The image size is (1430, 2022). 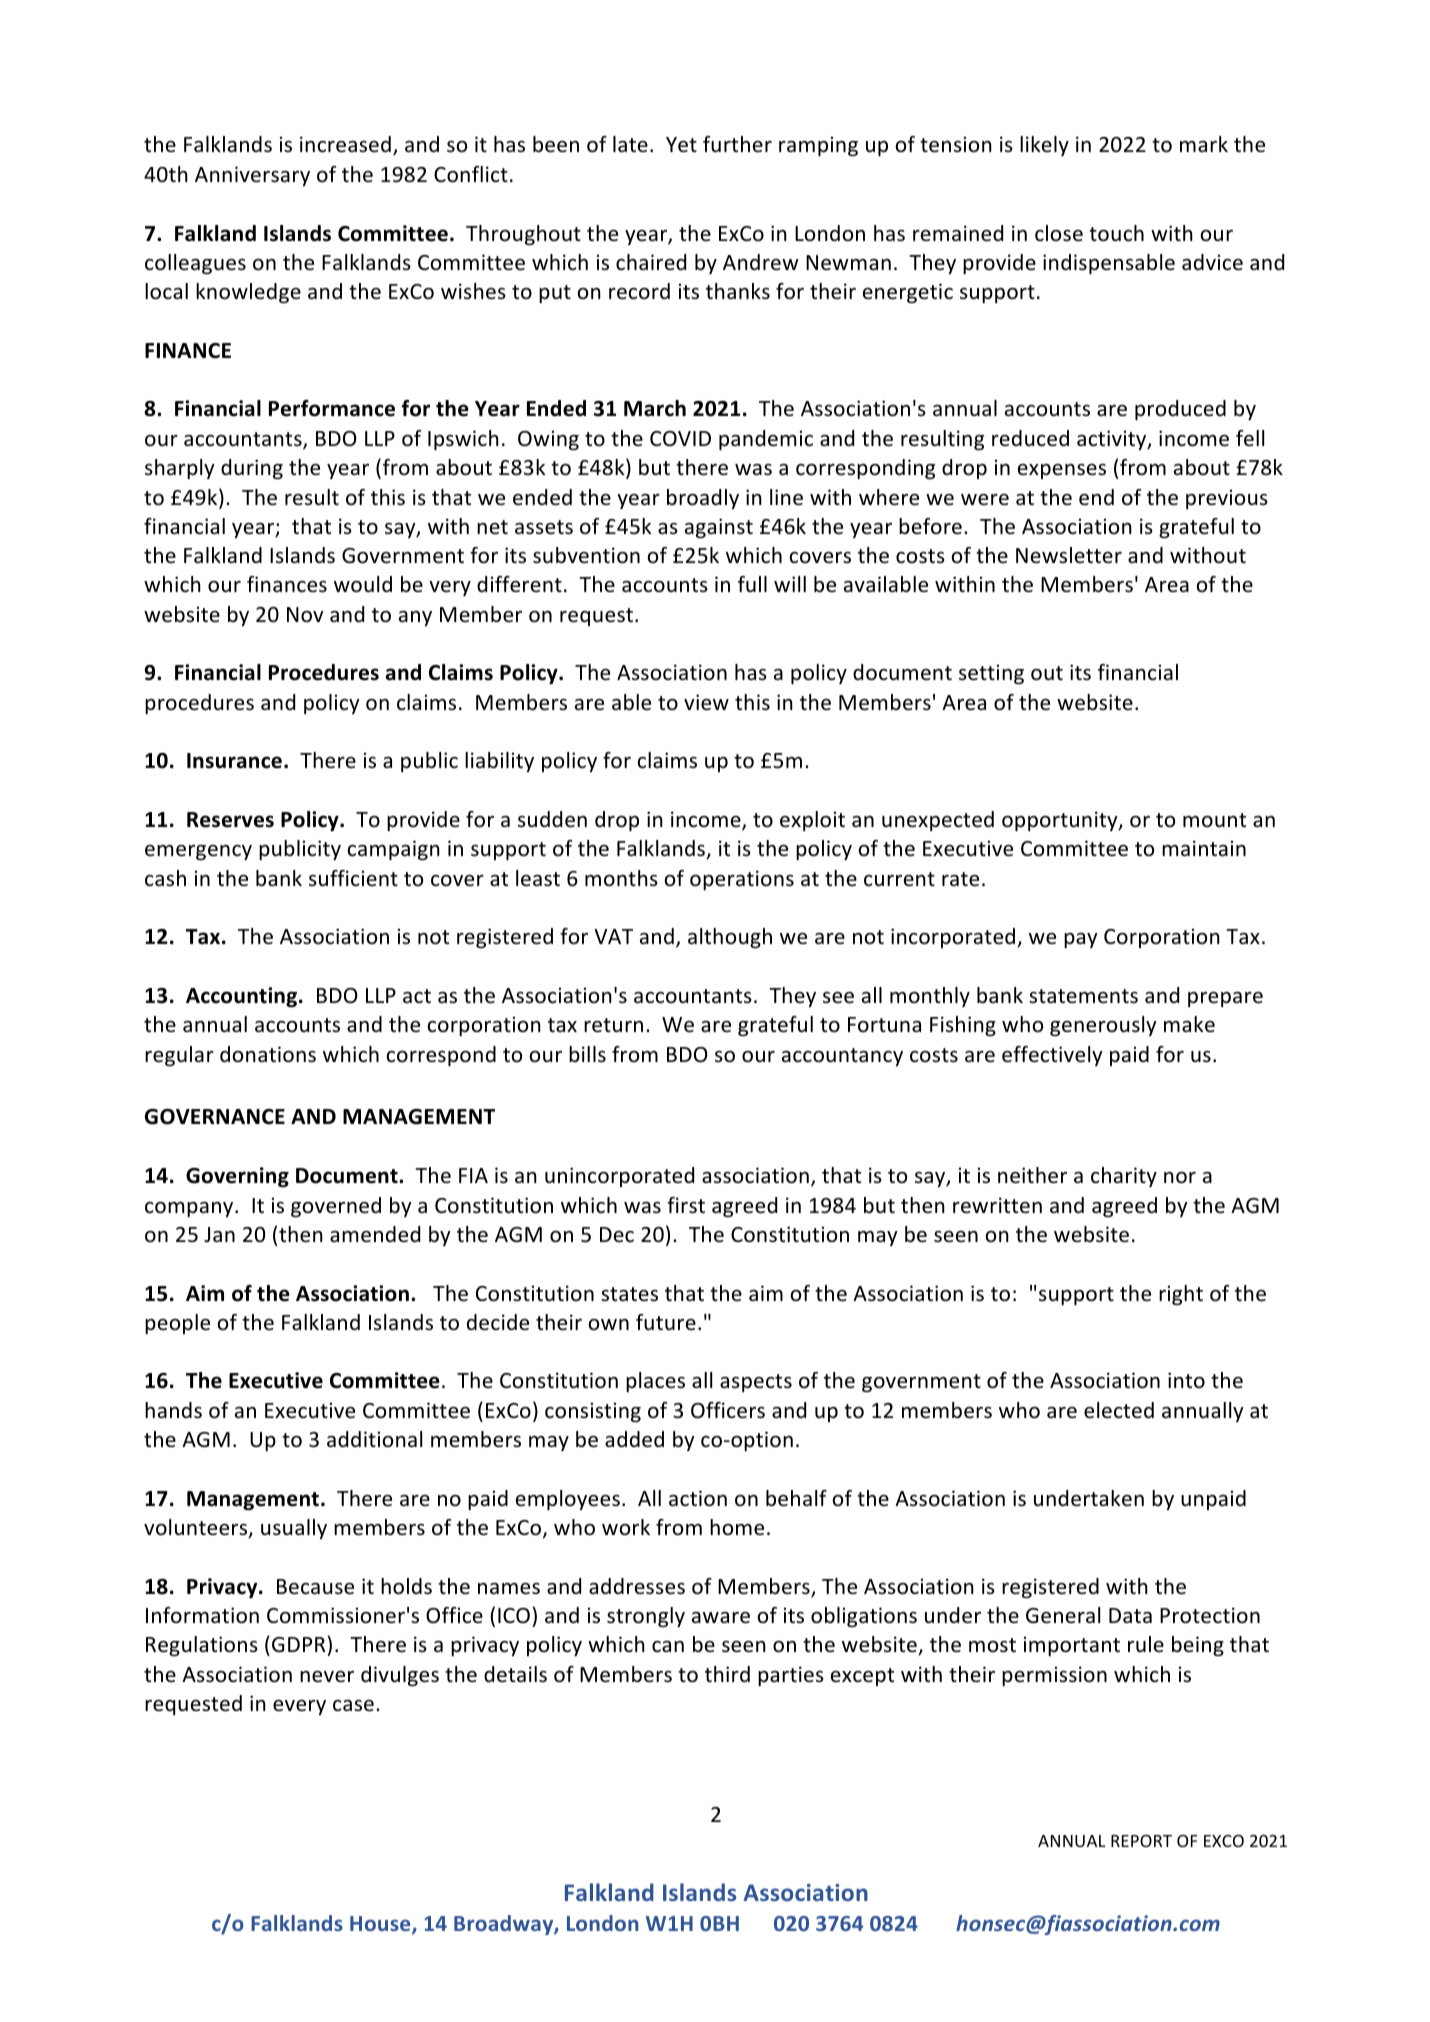 I want to click on touch, so click(x=1116, y=233).
